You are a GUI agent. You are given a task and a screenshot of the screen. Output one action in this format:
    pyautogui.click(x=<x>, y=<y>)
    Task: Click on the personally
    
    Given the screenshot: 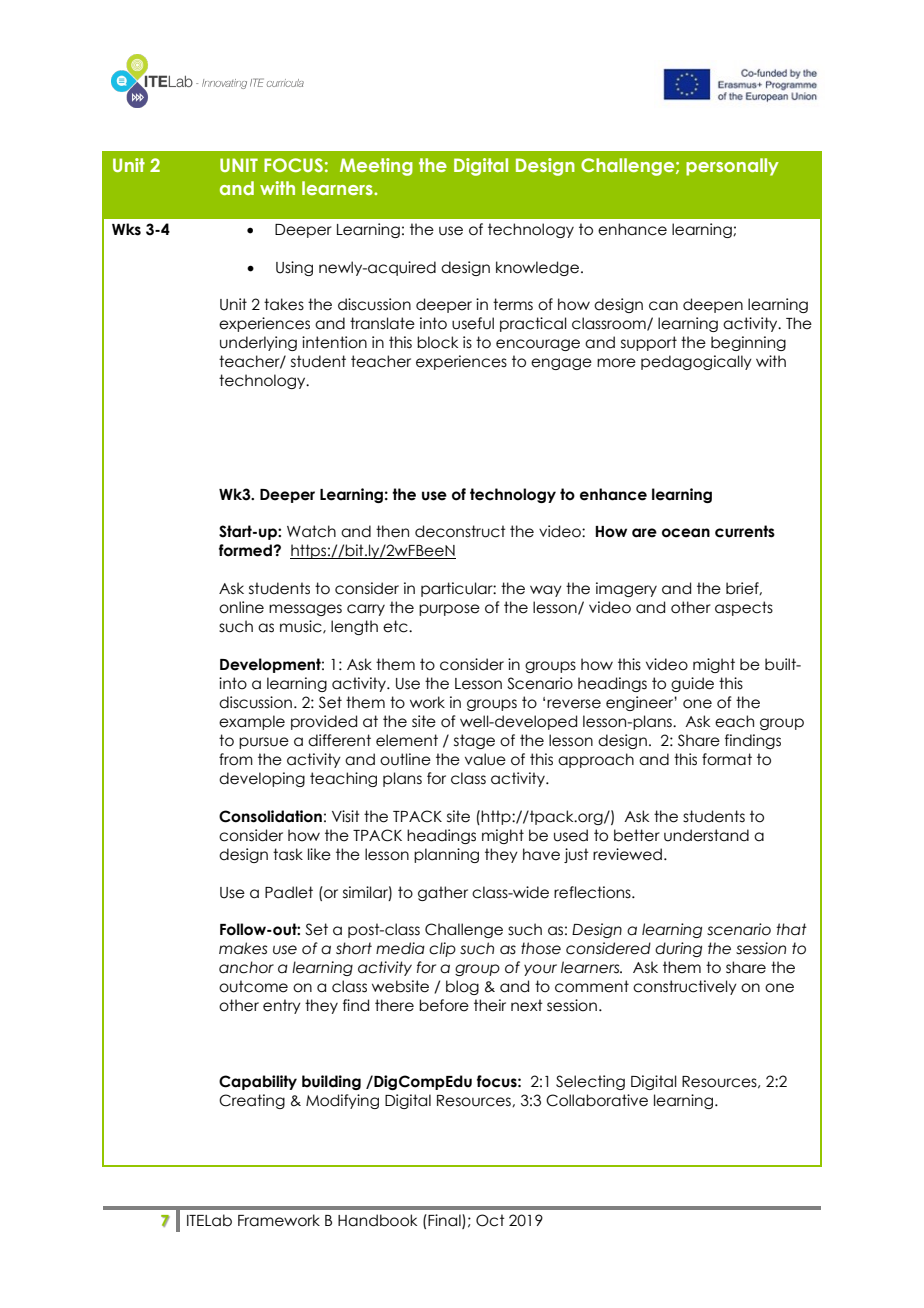 What is the action you would take?
    pyautogui.click(x=732, y=167)
